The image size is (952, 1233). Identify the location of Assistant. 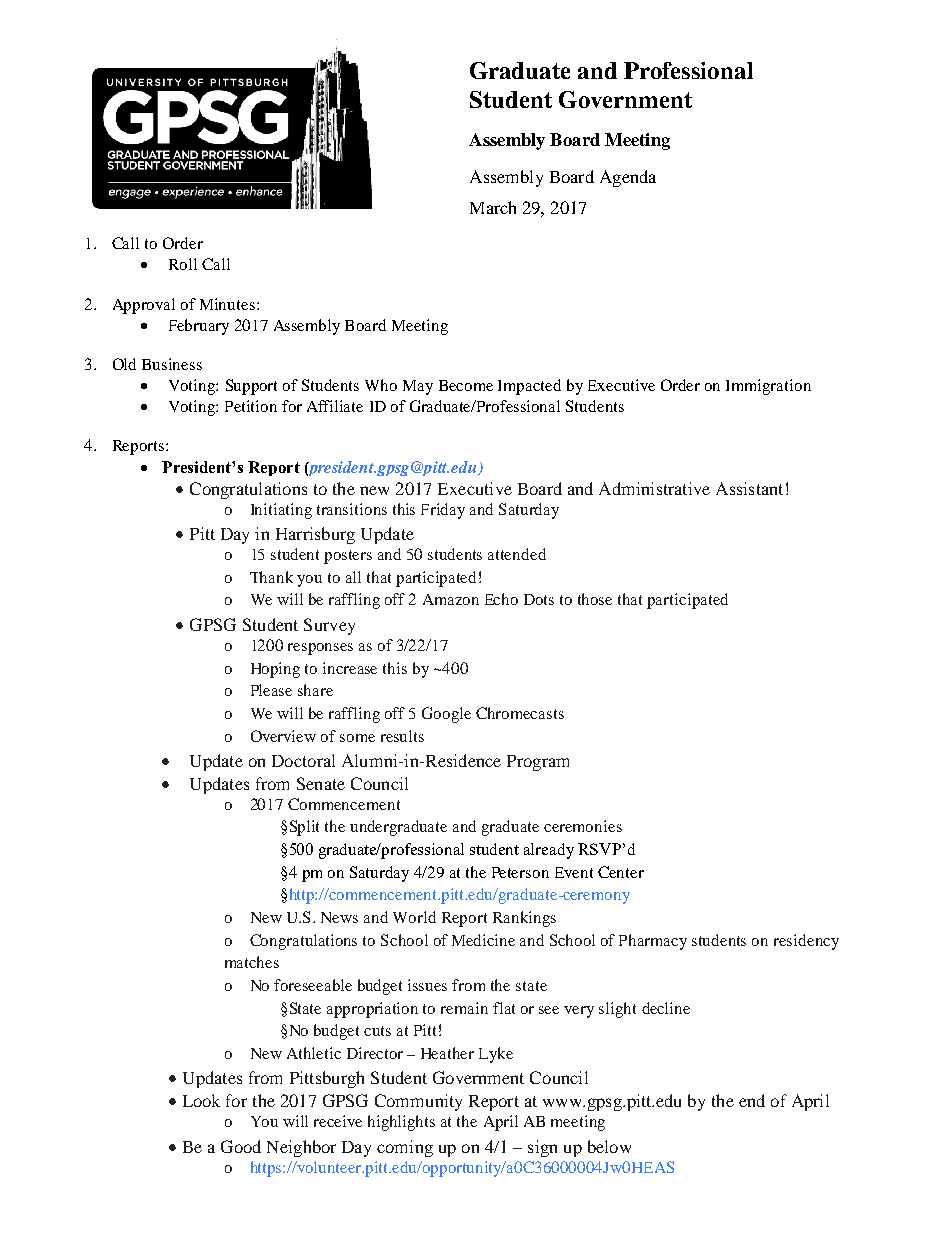
(749, 488).
